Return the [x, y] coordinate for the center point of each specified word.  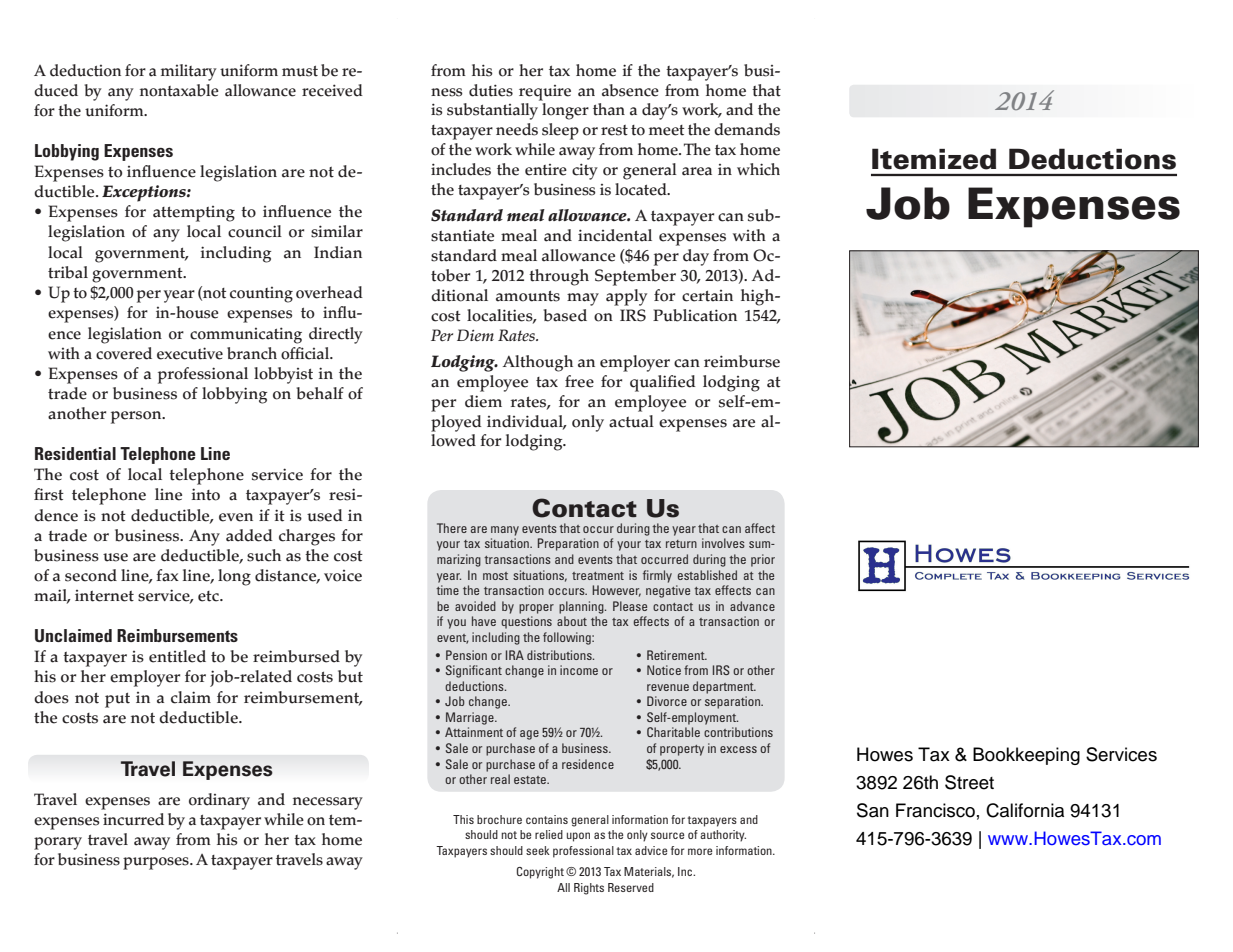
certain [707, 296]
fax [167, 575]
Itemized [934, 159]
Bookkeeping [1026, 756]
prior [763, 560]
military [189, 72]
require [545, 93]
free [579, 381]
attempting [194, 214]
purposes [157, 863]
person [137, 417]
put [117, 700]
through [559, 277]
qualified [662, 383]
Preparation [568, 544]
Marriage [471, 718]
